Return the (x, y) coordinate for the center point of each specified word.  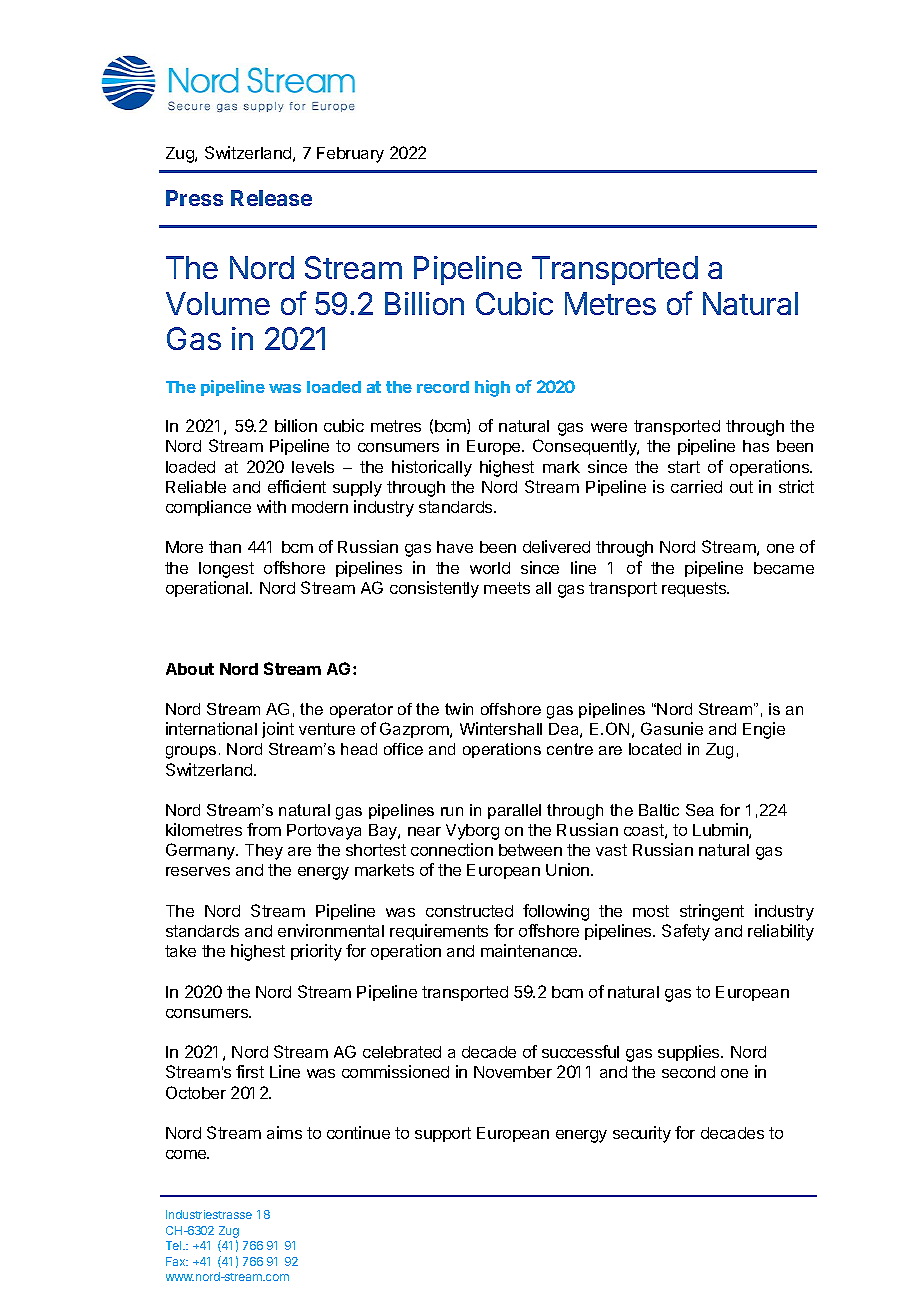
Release (271, 198)
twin (459, 709)
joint (278, 730)
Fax (177, 1261)
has (756, 446)
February (350, 155)
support (443, 1134)
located (655, 749)
